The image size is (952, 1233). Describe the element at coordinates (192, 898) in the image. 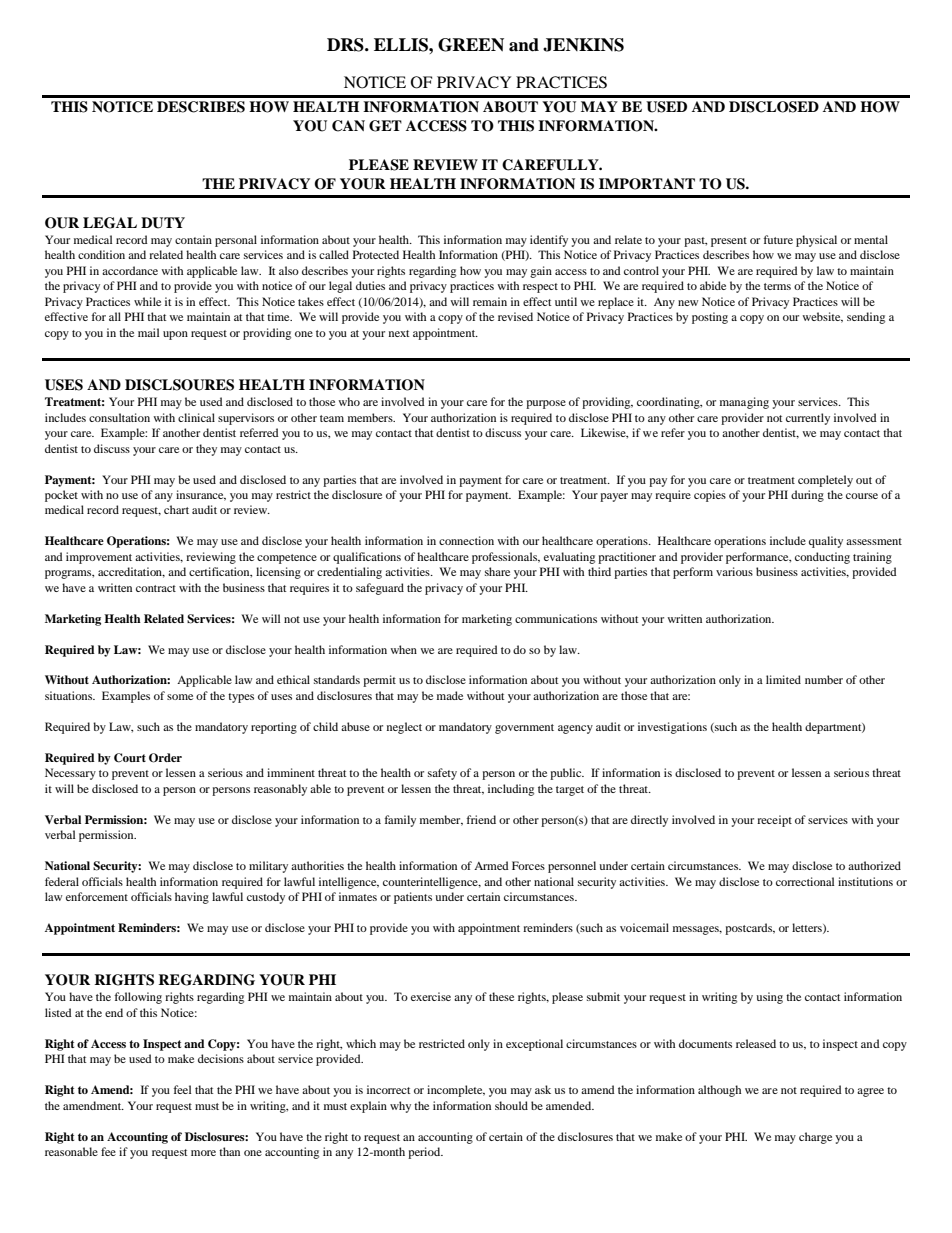

I see `having` at that location.
